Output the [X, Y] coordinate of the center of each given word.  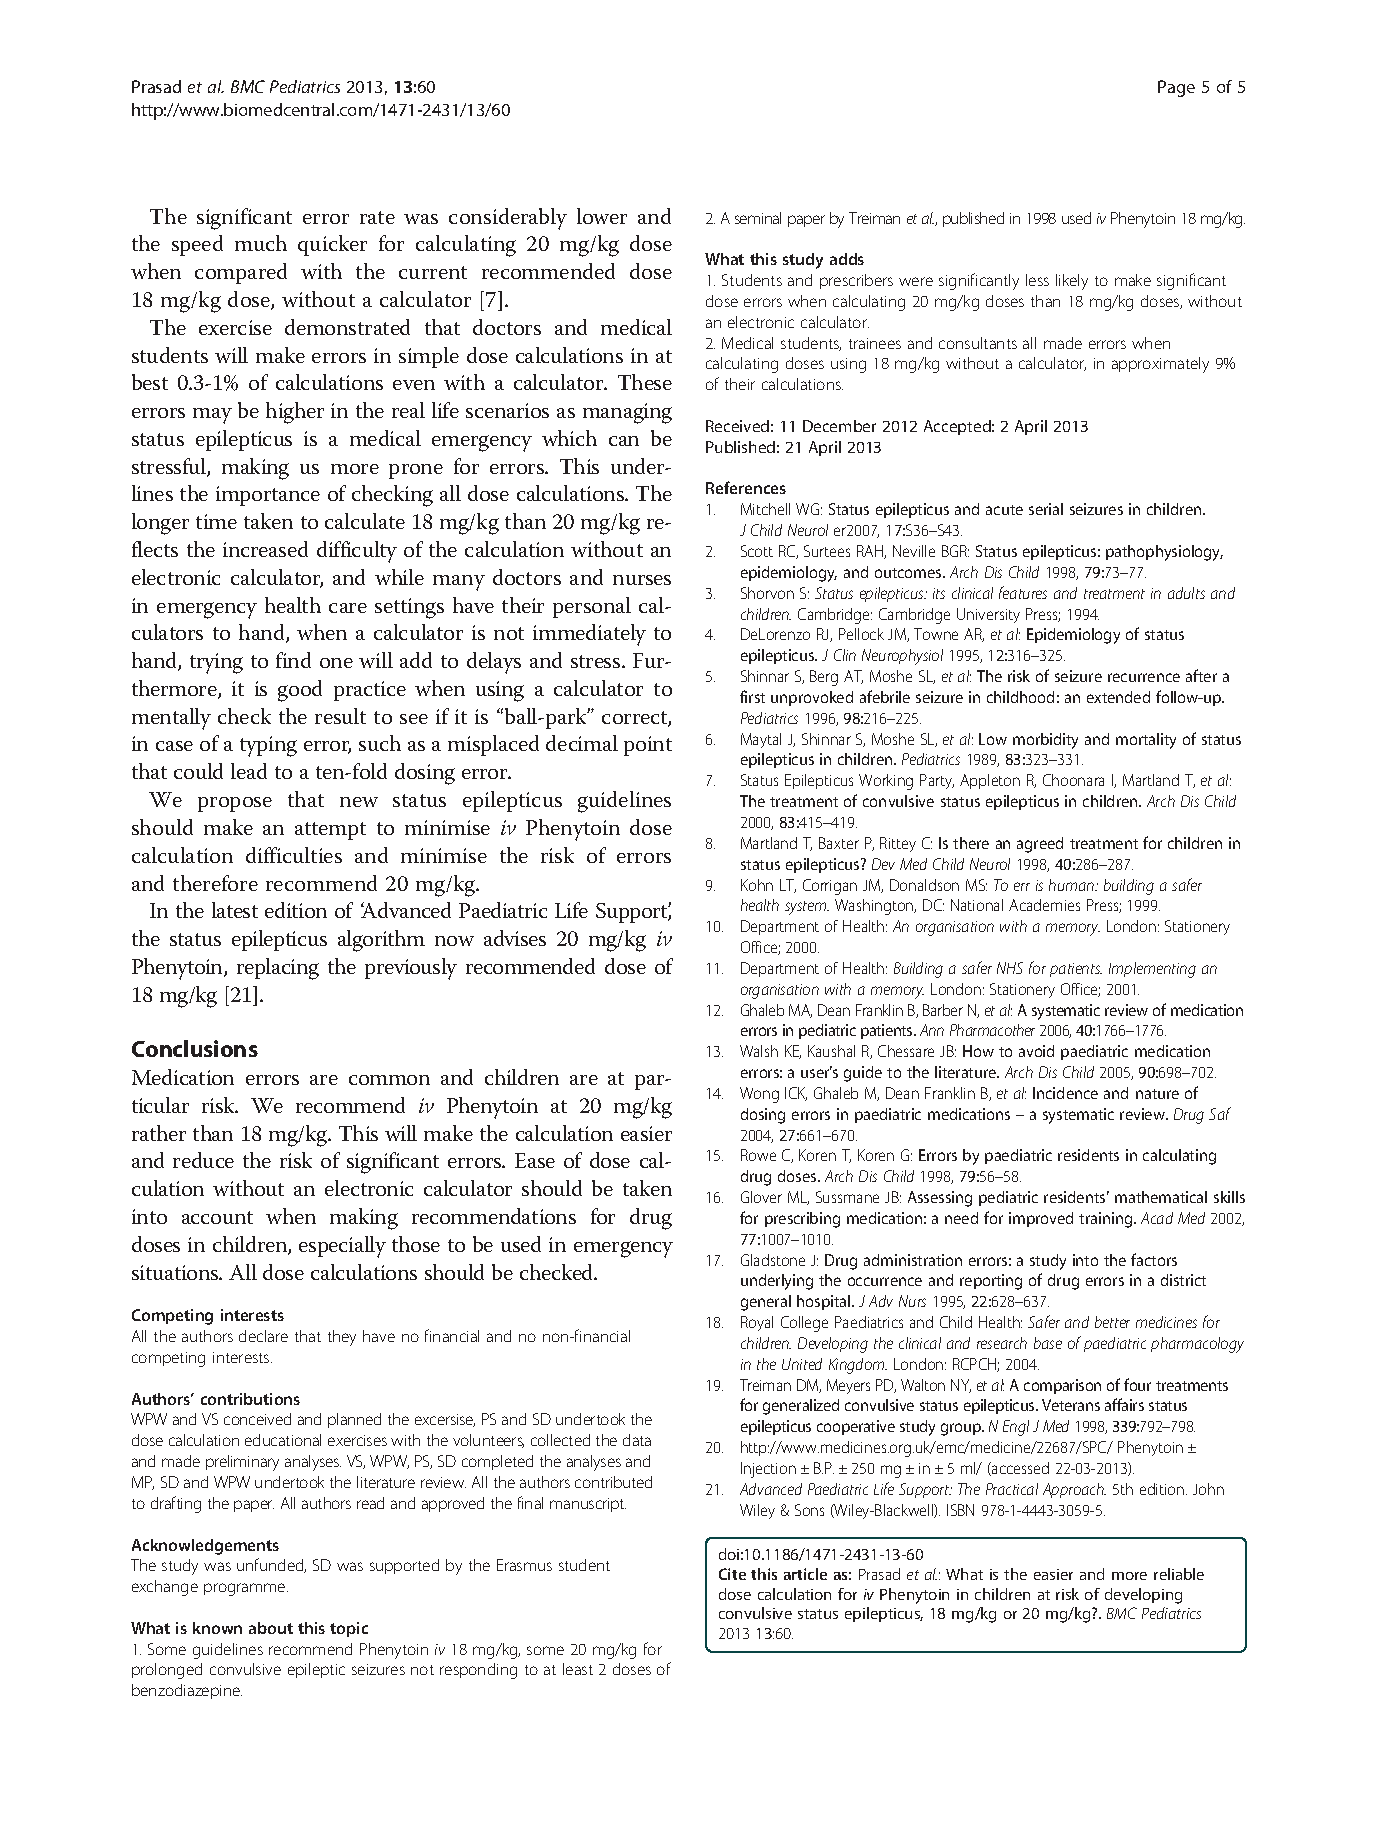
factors [1154, 1259]
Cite [732, 1574]
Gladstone [773, 1260]
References [746, 487]
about [271, 1628]
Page [1176, 88]
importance [268, 496]
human [1073, 885]
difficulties [294, 855]
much [261, 243]
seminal [758, 218]
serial [1046, 509]
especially [342, 1247]
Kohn [757, 885]
